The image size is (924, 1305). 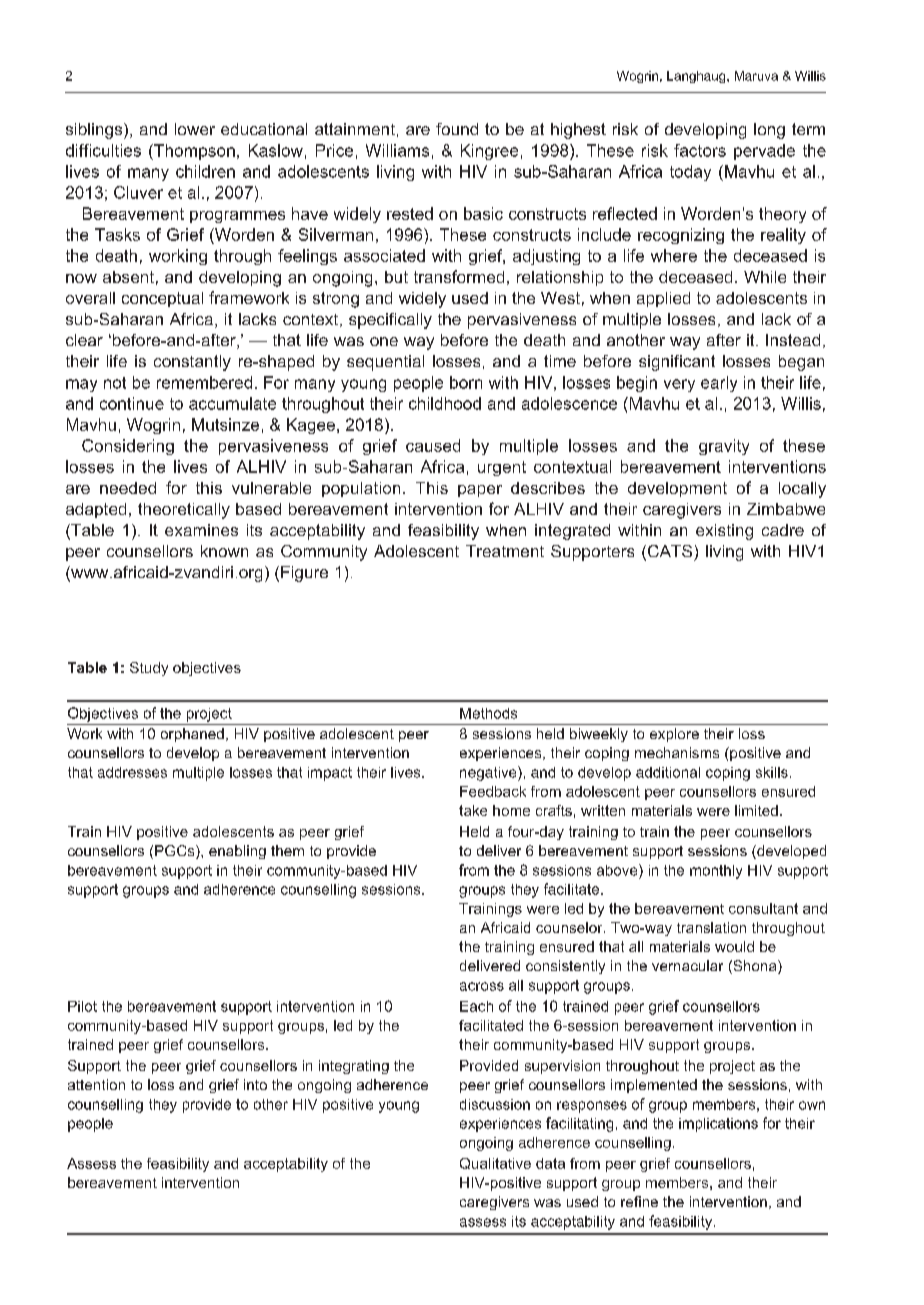 I want to click on Thompson, so click(x=193, y=152).
